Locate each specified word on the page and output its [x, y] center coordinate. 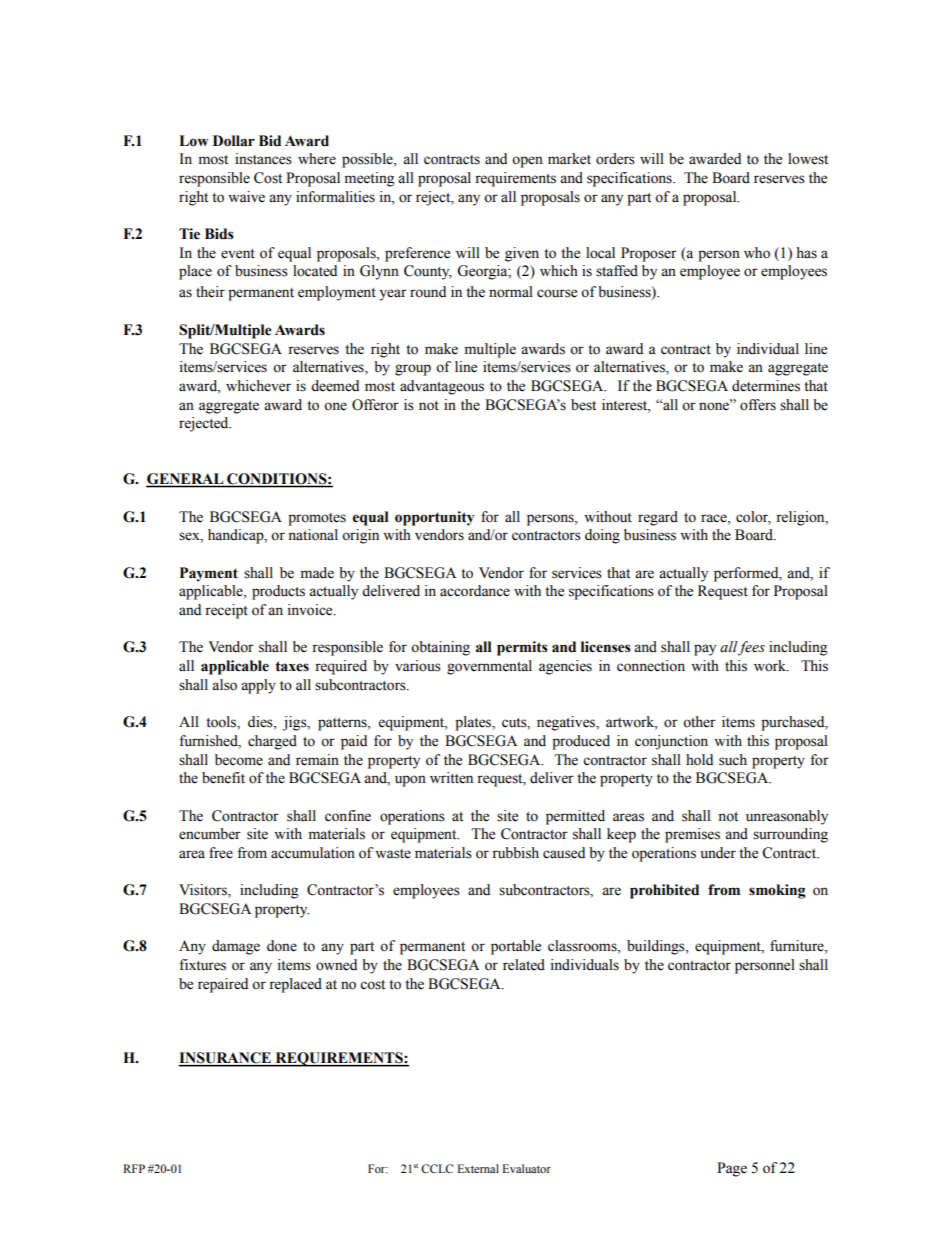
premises [692, 835]
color [753, 517]
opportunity [434, 518]
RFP [134, 1168]
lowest [808, 159]
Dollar [234, 141]
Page [732, 1169]
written [451, 778]
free [221, 853]
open [527, 162]
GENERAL [186, 480]
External [478, 1168]
